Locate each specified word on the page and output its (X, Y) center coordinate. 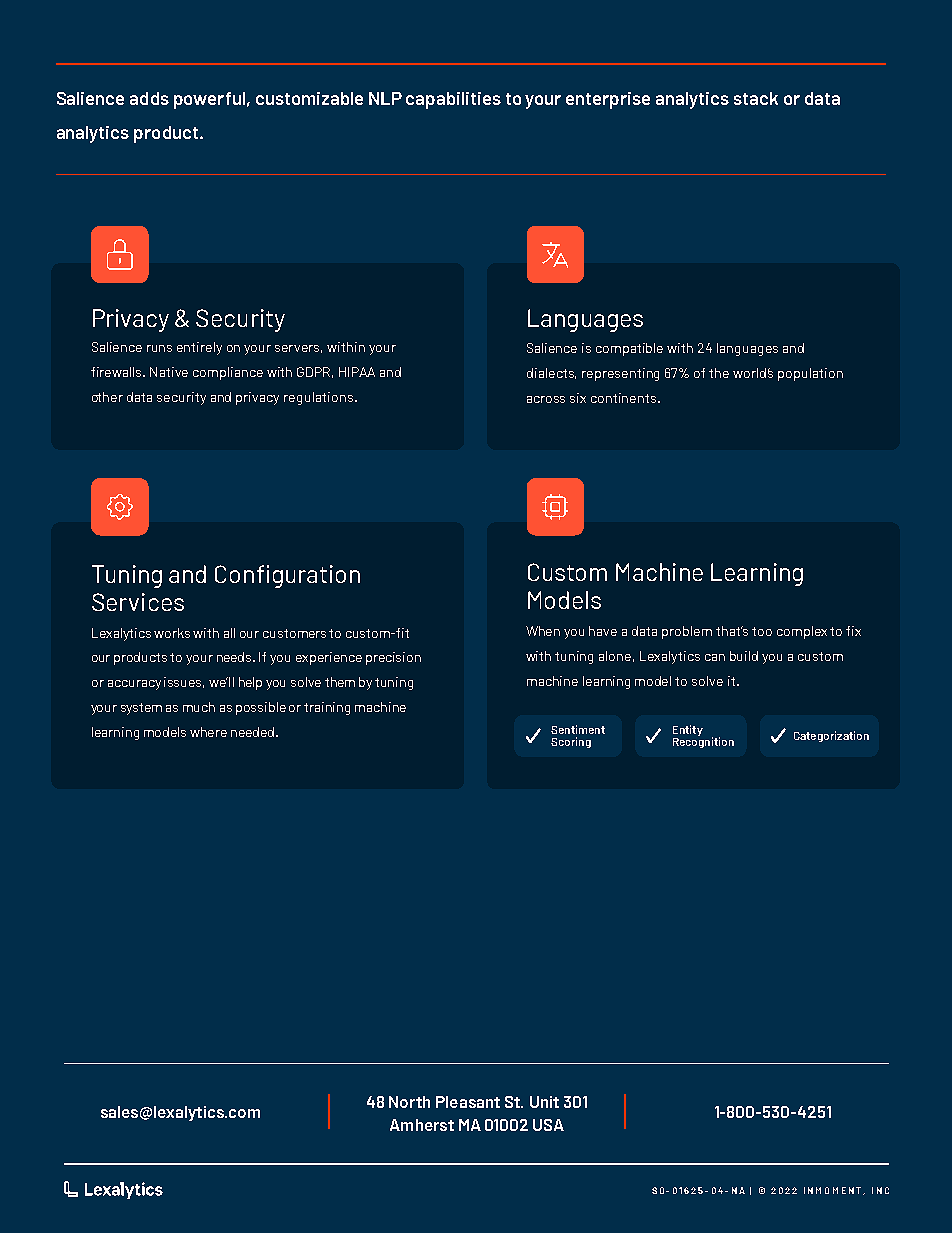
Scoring (571, 742)
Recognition (703, 741)
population (810, 374)
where (208, 732)
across (546, 399)
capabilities (453, 100)
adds (149, 98)
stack (756, 98)
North (409, 1102)
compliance (228, 373)
